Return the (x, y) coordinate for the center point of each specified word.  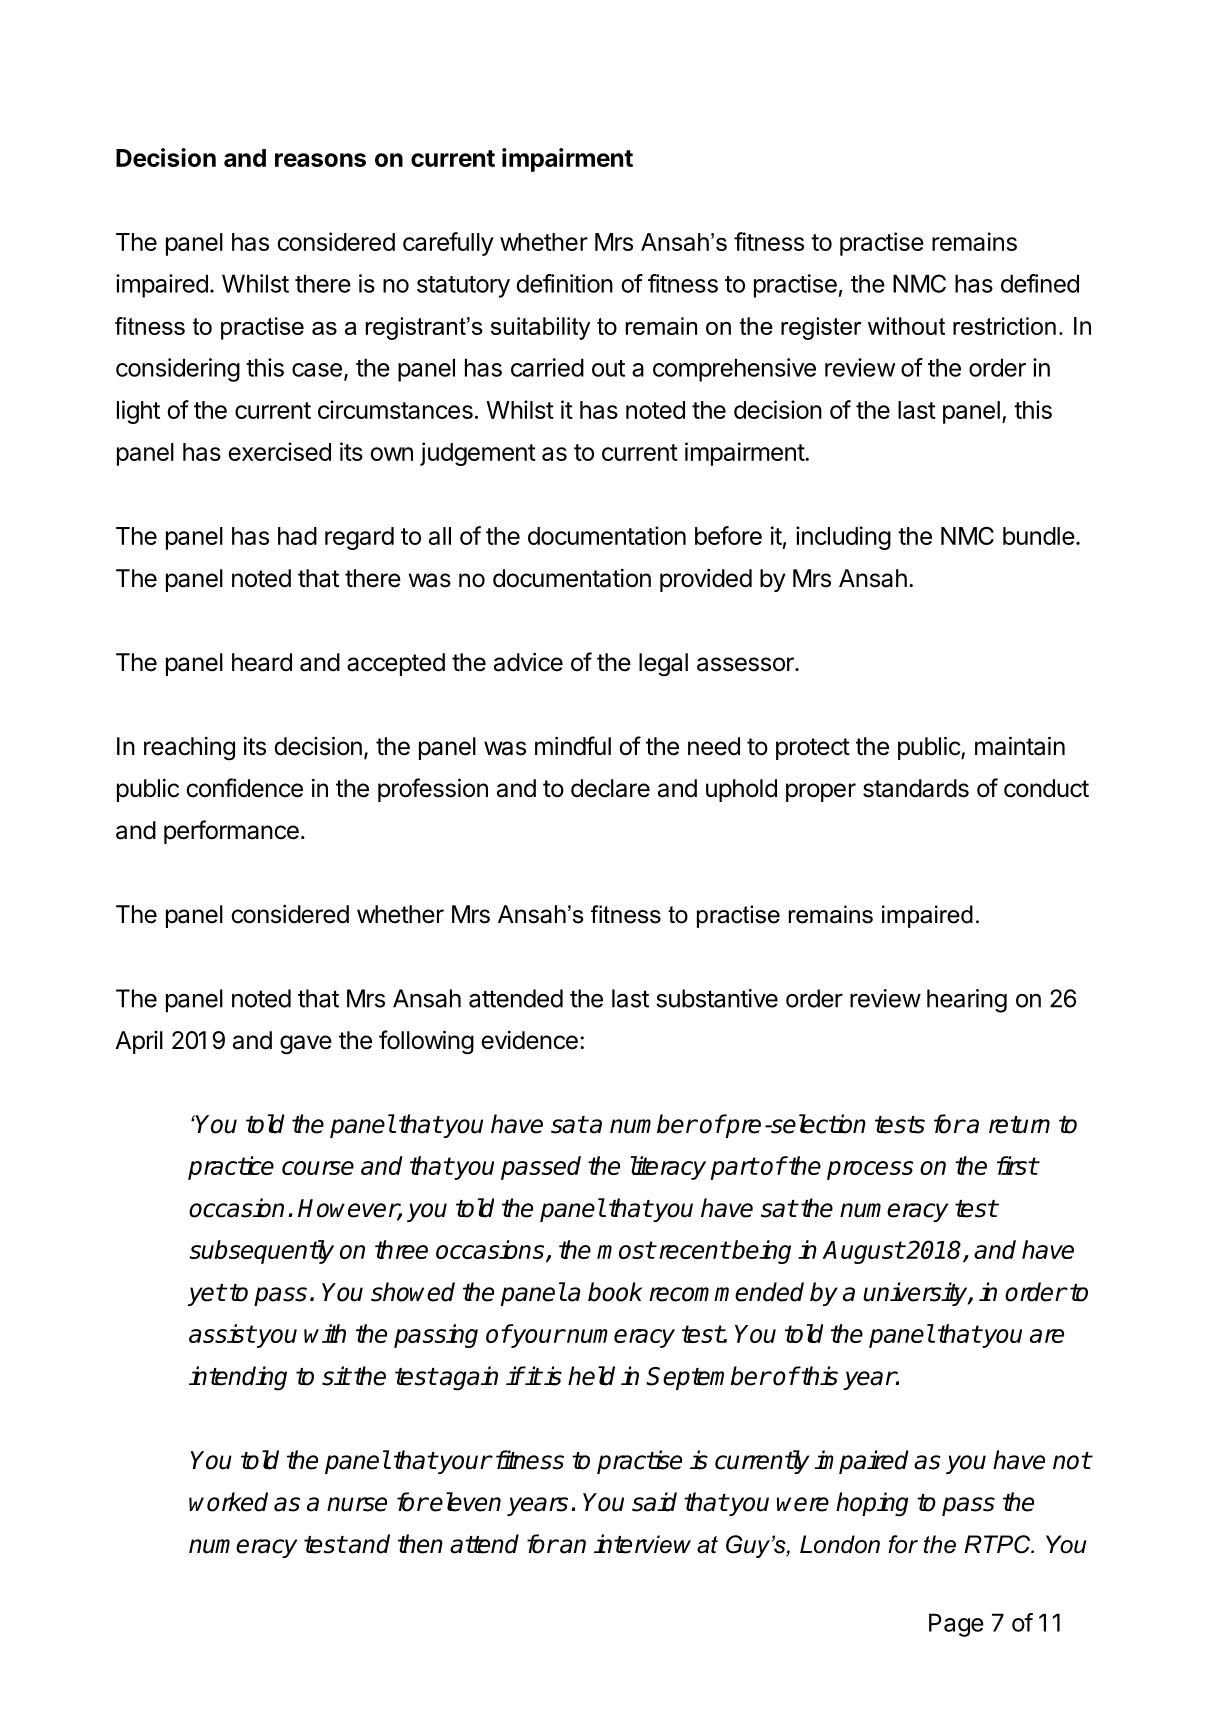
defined (1040, 283)
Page (956, 1625)
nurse (357, 1504)
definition (564, 283)
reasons (320, 160)
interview (642, 1544)
